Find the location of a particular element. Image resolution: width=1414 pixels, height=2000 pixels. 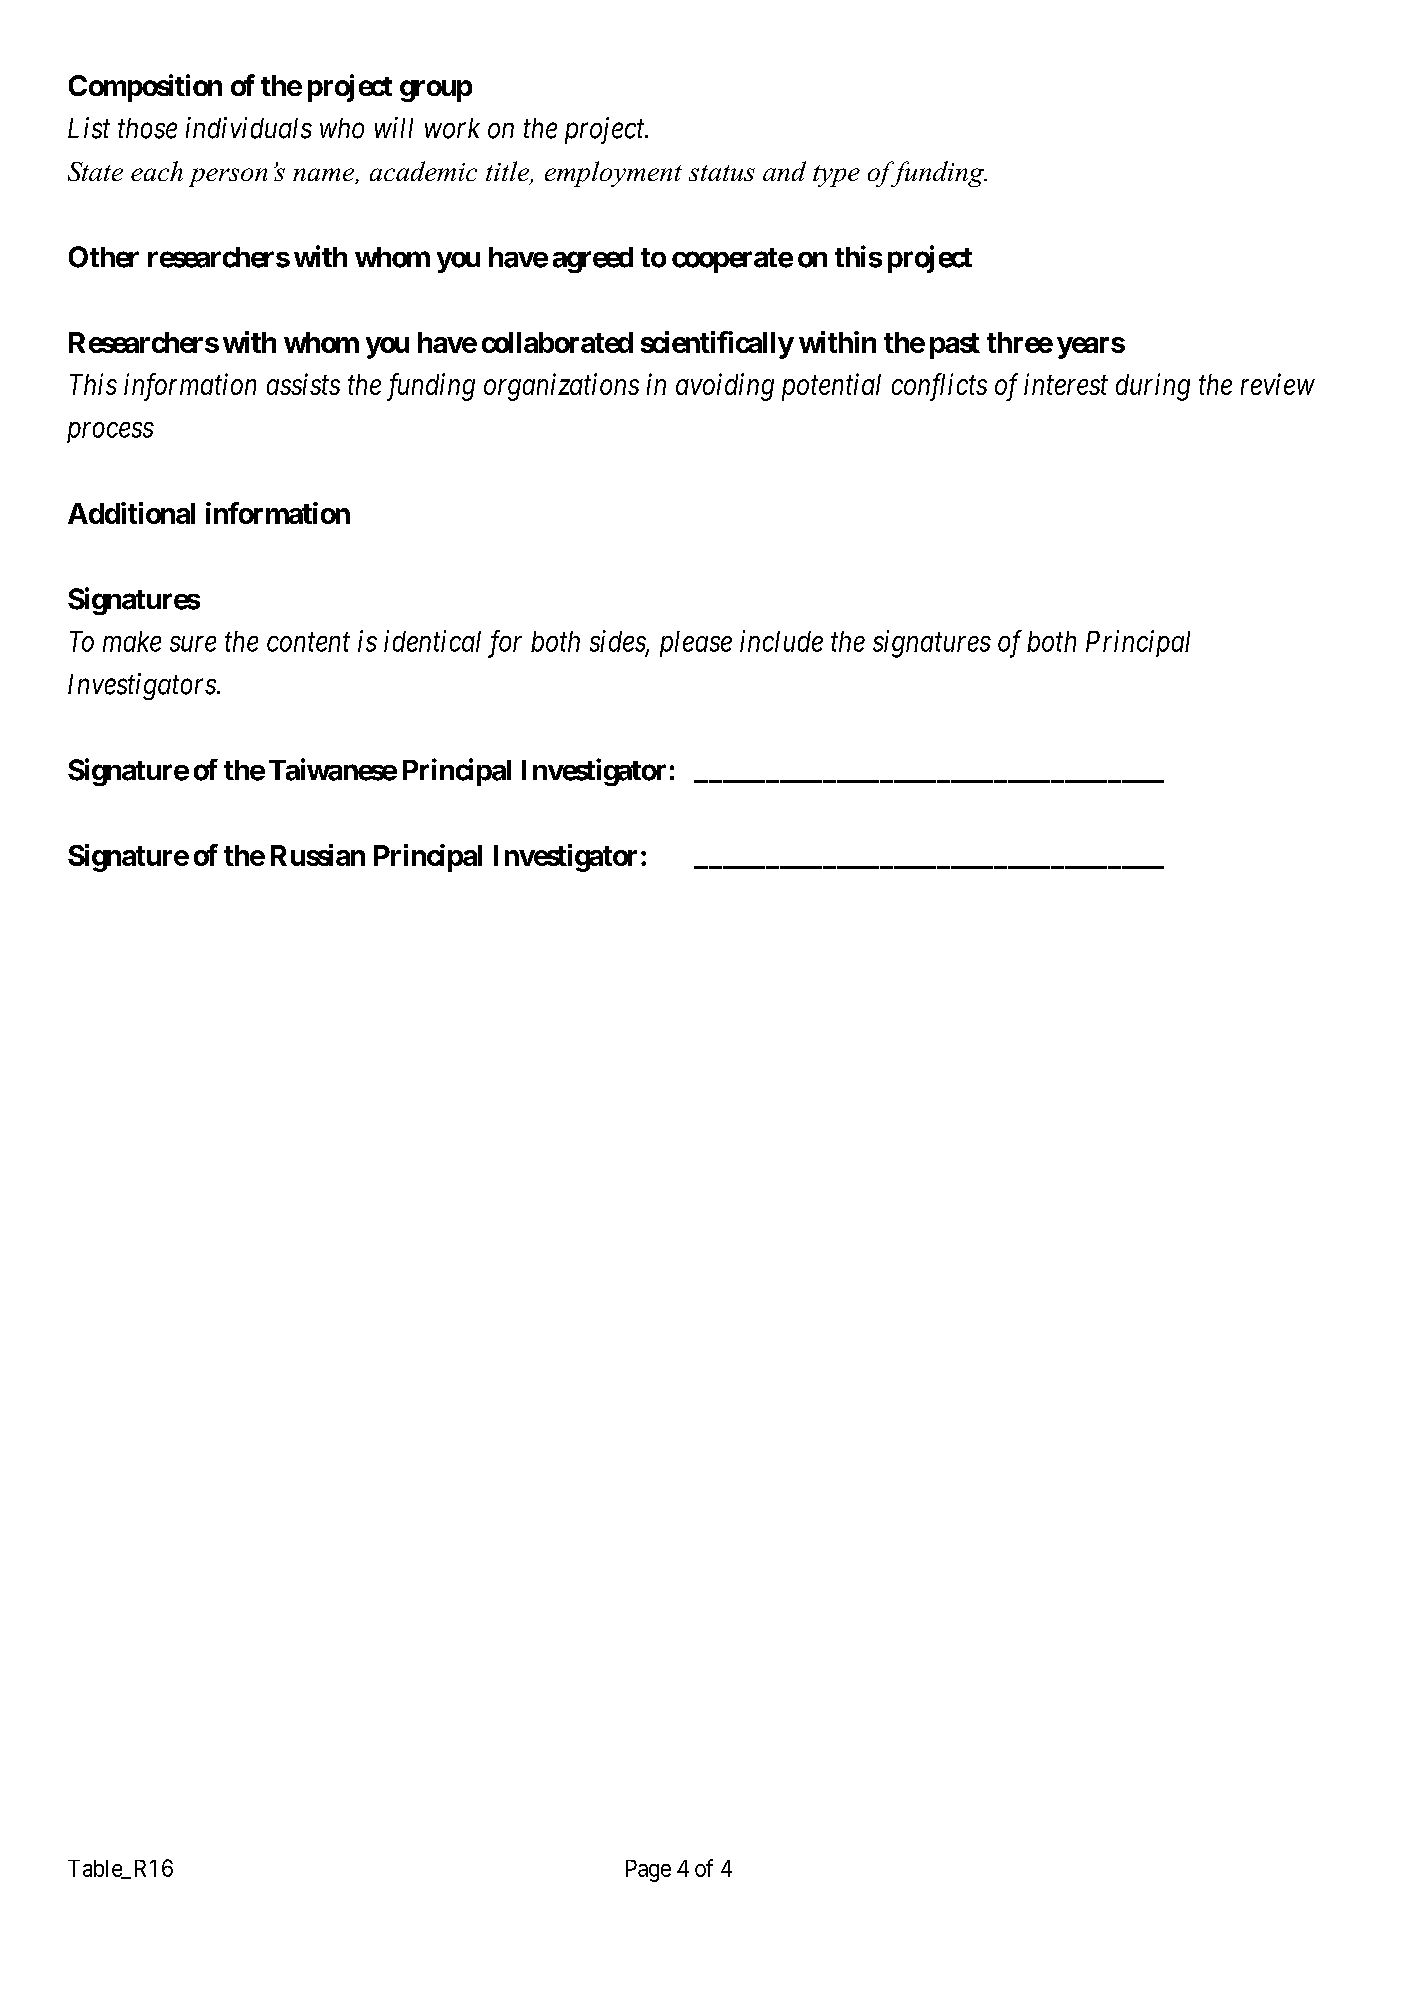

please is located at coordinates (696, 644).
